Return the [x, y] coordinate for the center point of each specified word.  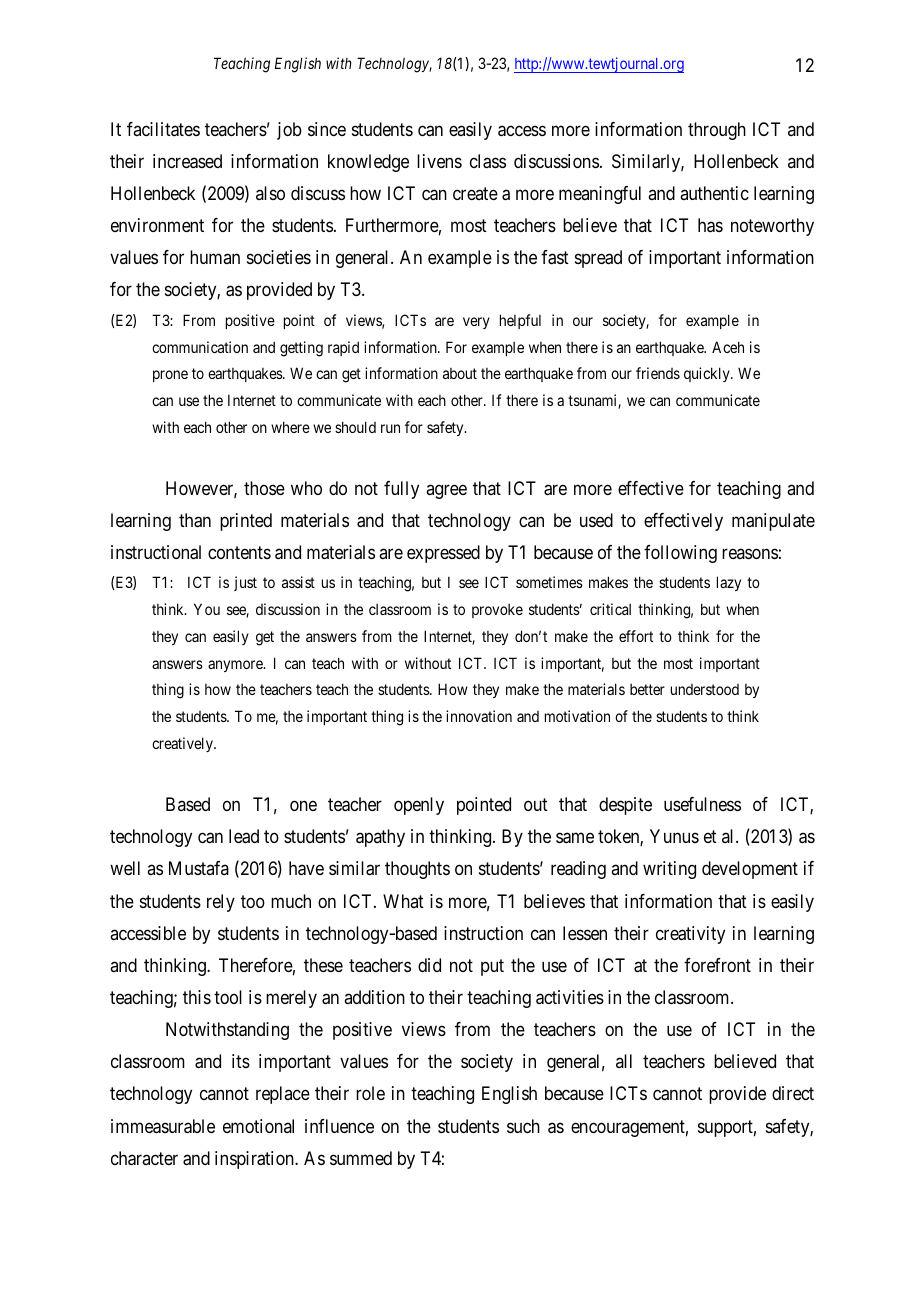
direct [793, 1093]
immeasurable [163, 1126]
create [475, 193]
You [207, 609]
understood [705, 689]
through [717, 131]
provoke [497, 611]
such [523, 1126]
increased [187, 161]
